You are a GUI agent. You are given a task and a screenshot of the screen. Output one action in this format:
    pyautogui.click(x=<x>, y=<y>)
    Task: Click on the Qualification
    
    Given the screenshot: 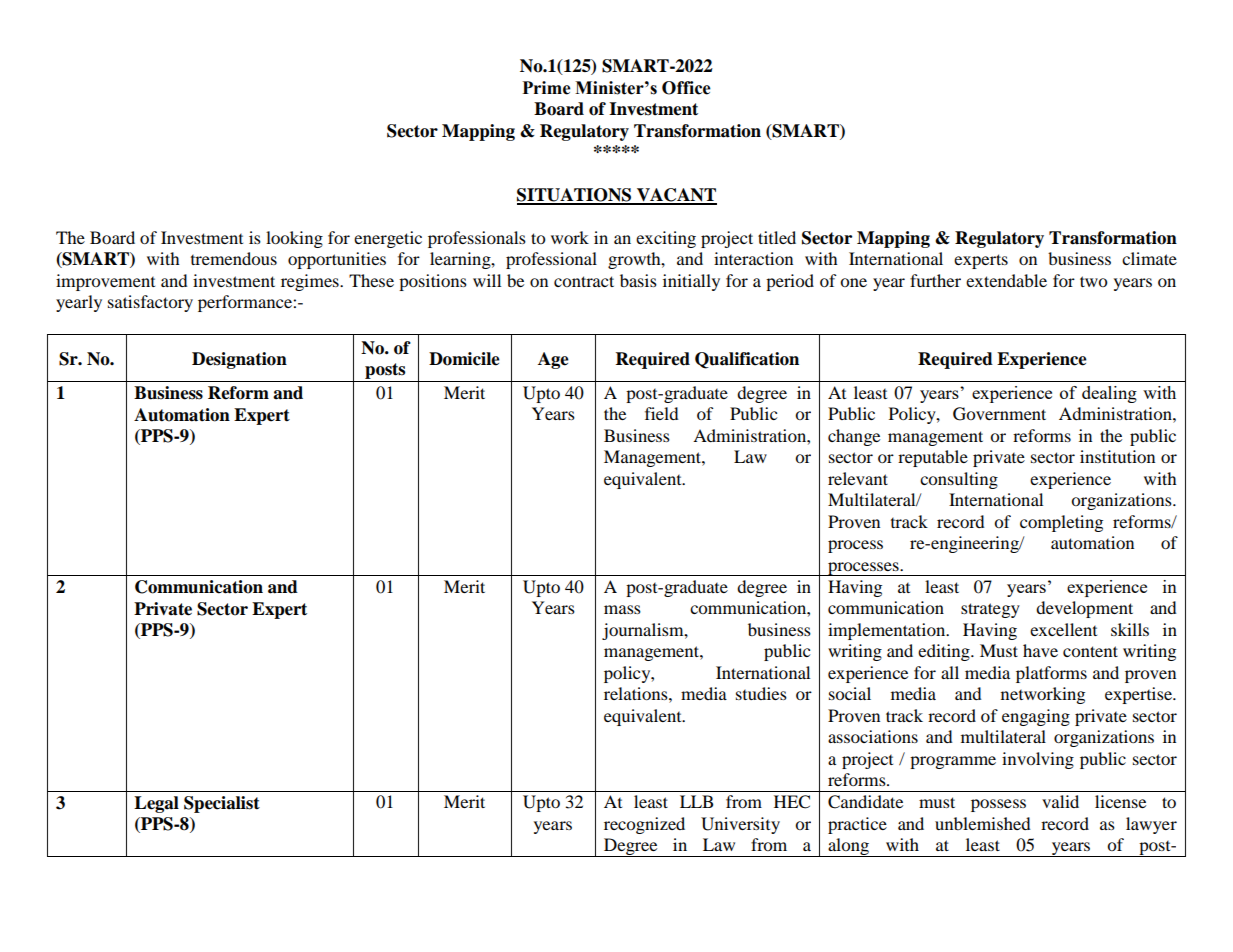 What is the action you would take?
    pyautogui.click(x=747, y=360)
